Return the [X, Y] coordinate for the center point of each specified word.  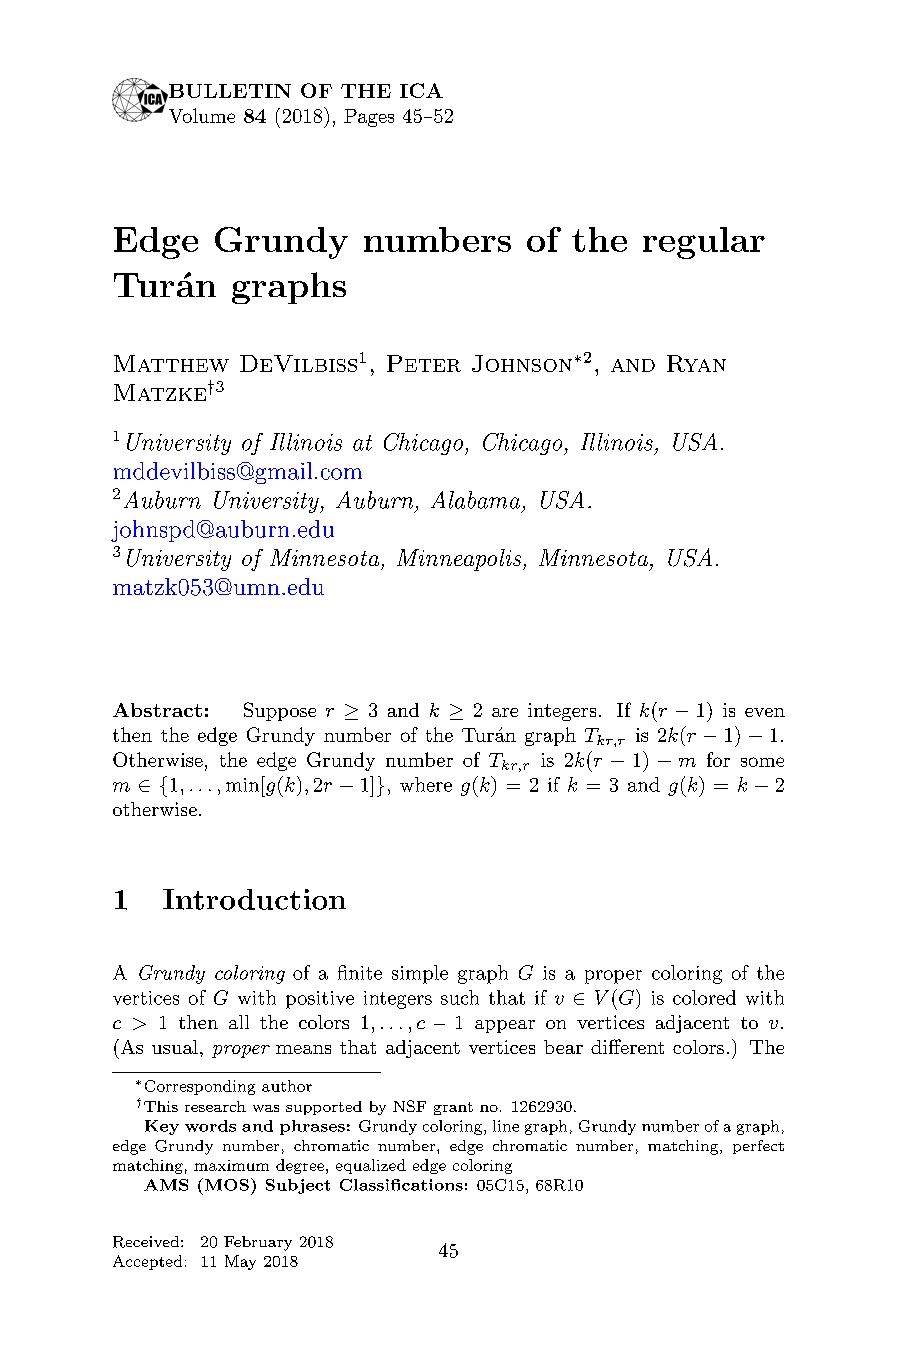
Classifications [401, 1185]
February [258, 1243]
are [505, 712]
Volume [202, 115]
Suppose [280, 711]
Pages [369, 118]
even [765, 712]
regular [704, 243]
